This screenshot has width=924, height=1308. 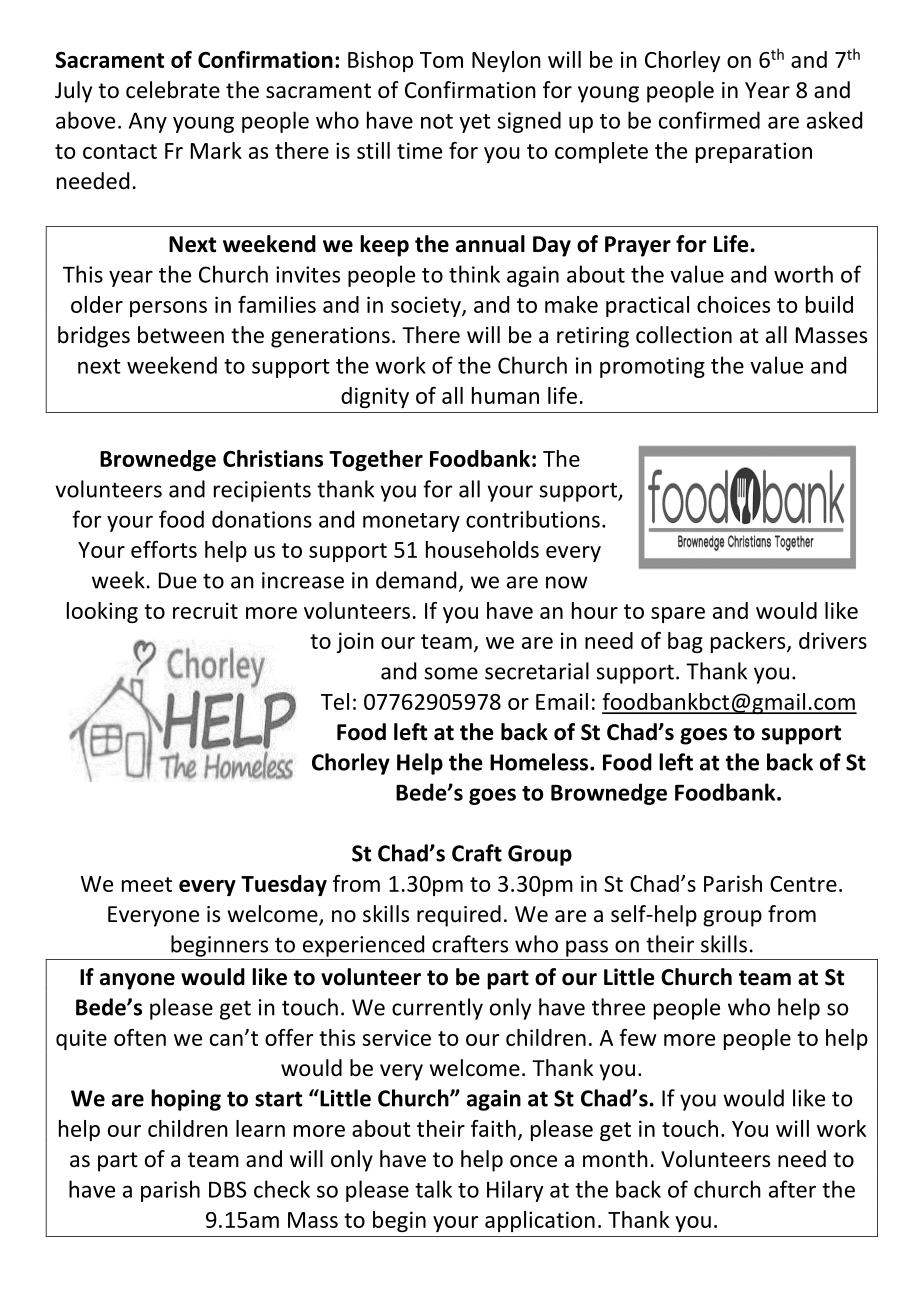 I want to click on recruit, so click(x=205, y=610).
